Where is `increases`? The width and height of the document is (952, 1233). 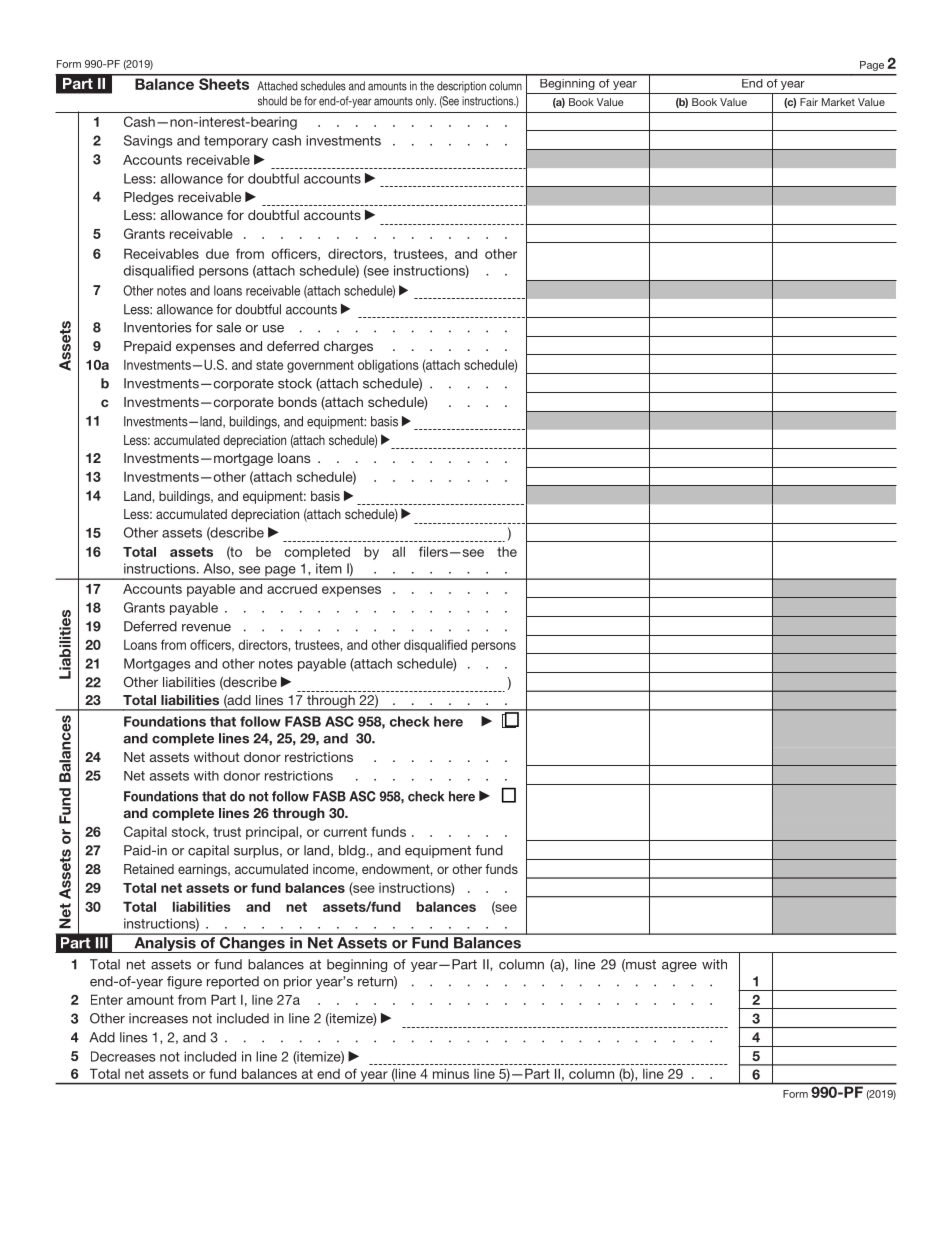 increases is located at coordinates (158, 1018).
